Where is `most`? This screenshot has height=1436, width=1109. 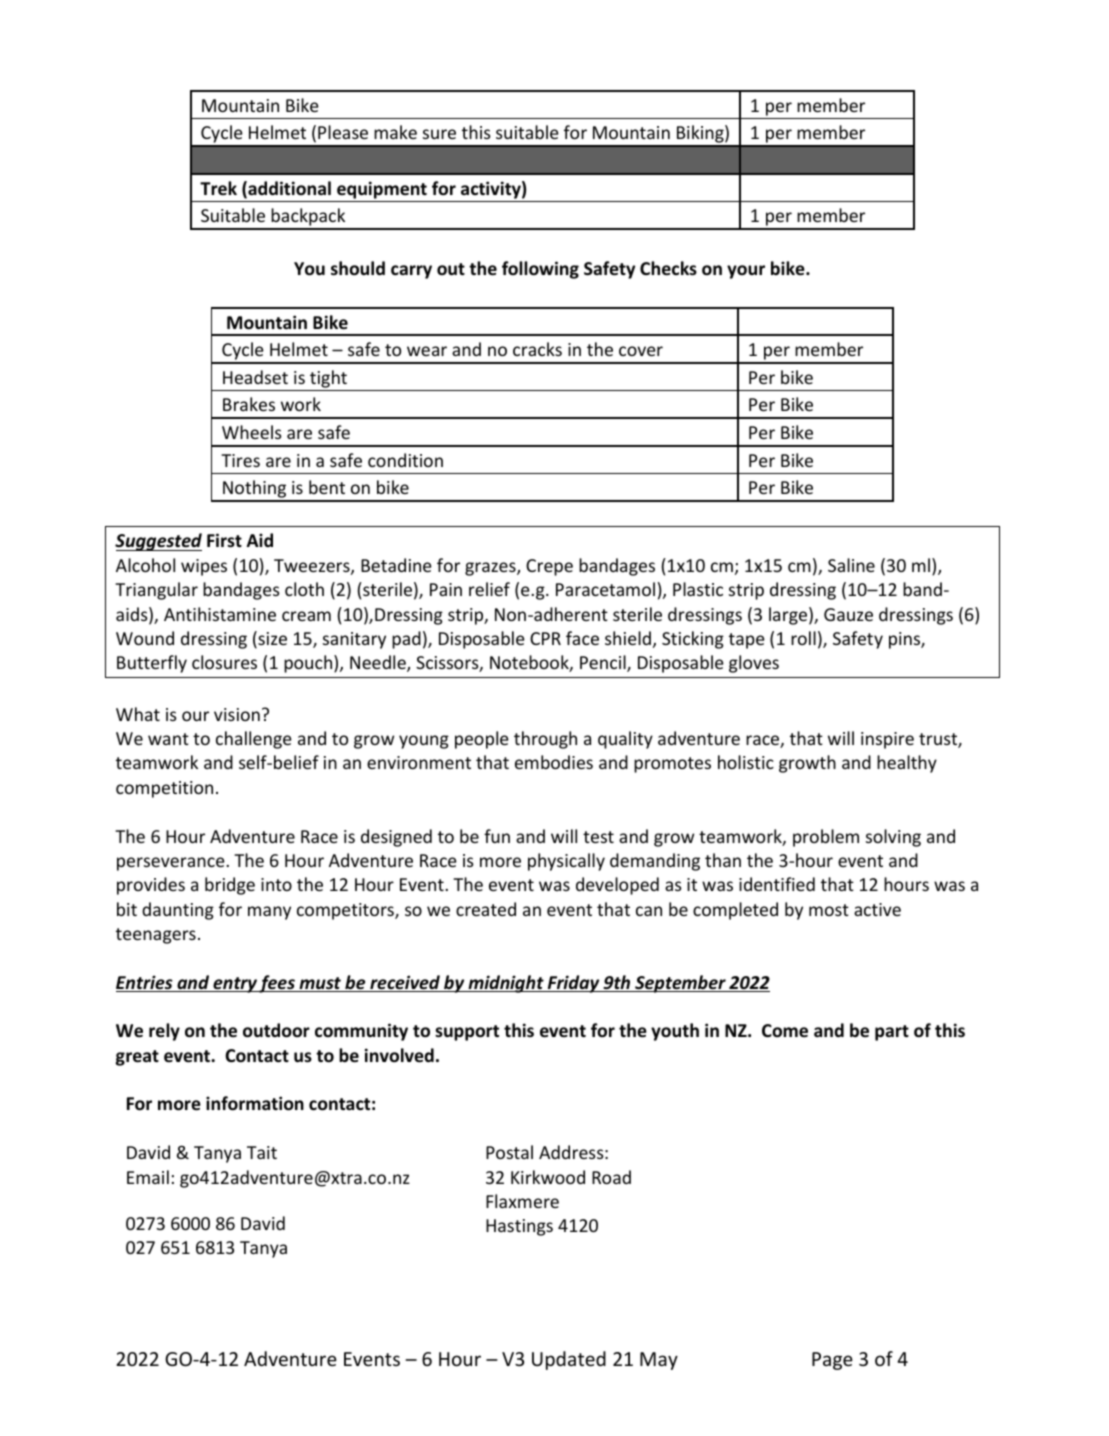
most is located at coordinates (829, 910).
